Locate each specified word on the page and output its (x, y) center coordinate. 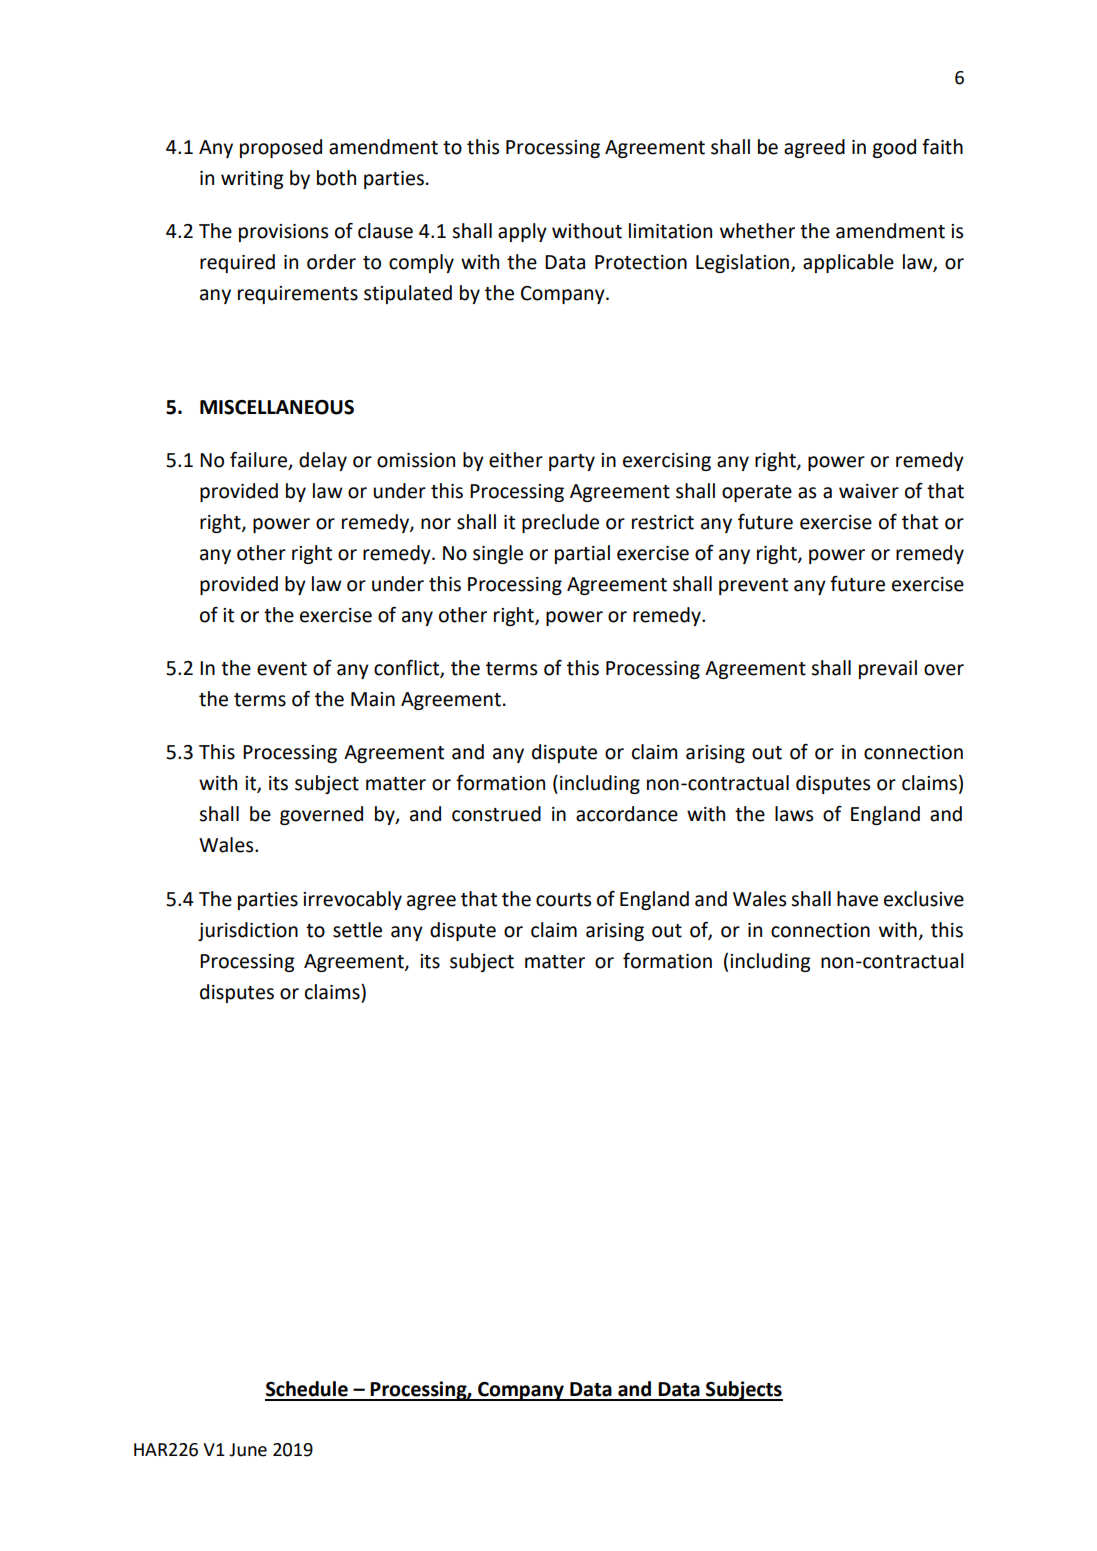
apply (522, 232)
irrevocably (352, 900)
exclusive (924, 899)
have (857, 899)
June (248, 1450)
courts (563, 900)
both (336, 178)
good (894, 148)
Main (373, 699)
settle (357, 930)
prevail (888, 669)
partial (582, 554)
